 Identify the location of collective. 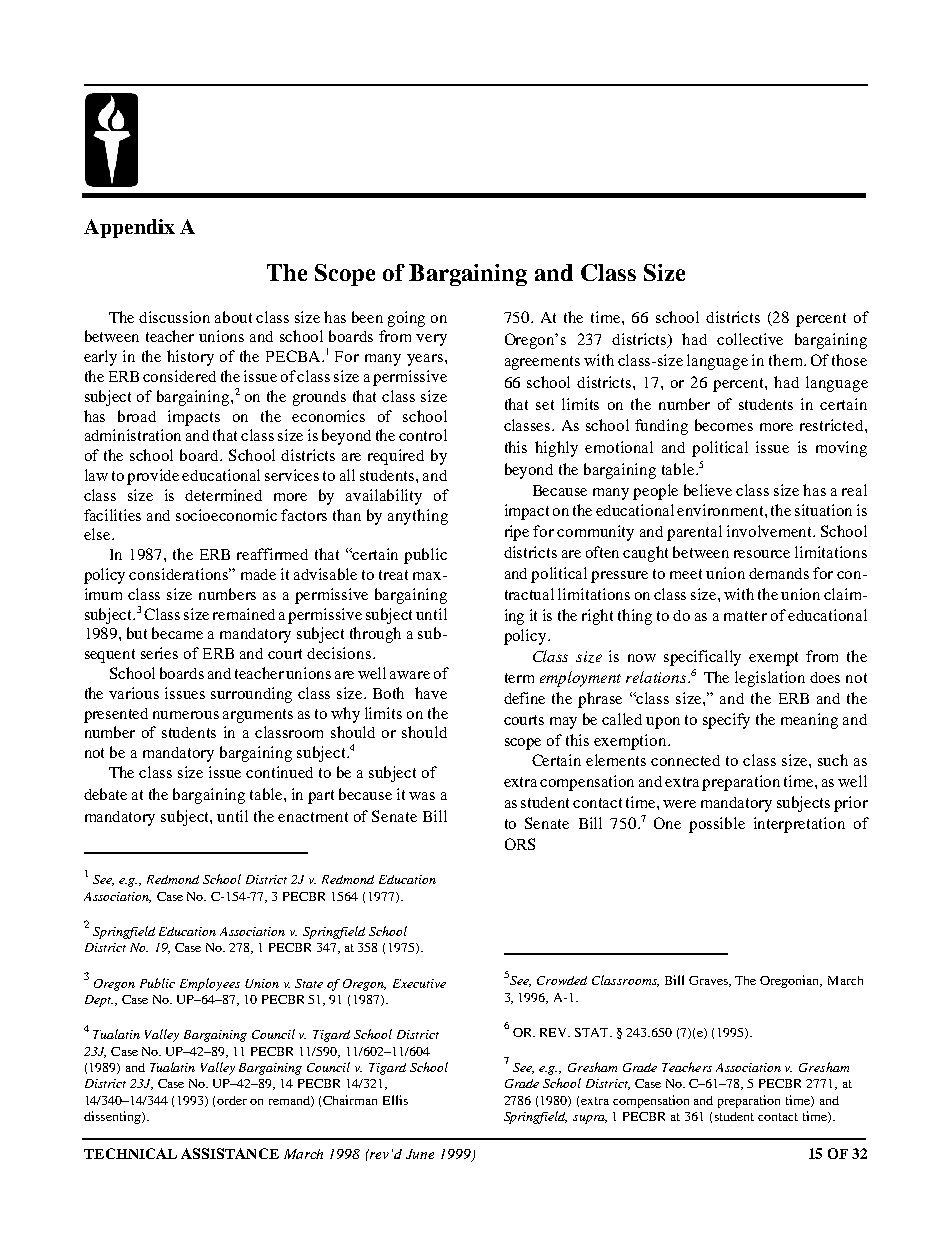
(750, 339).
